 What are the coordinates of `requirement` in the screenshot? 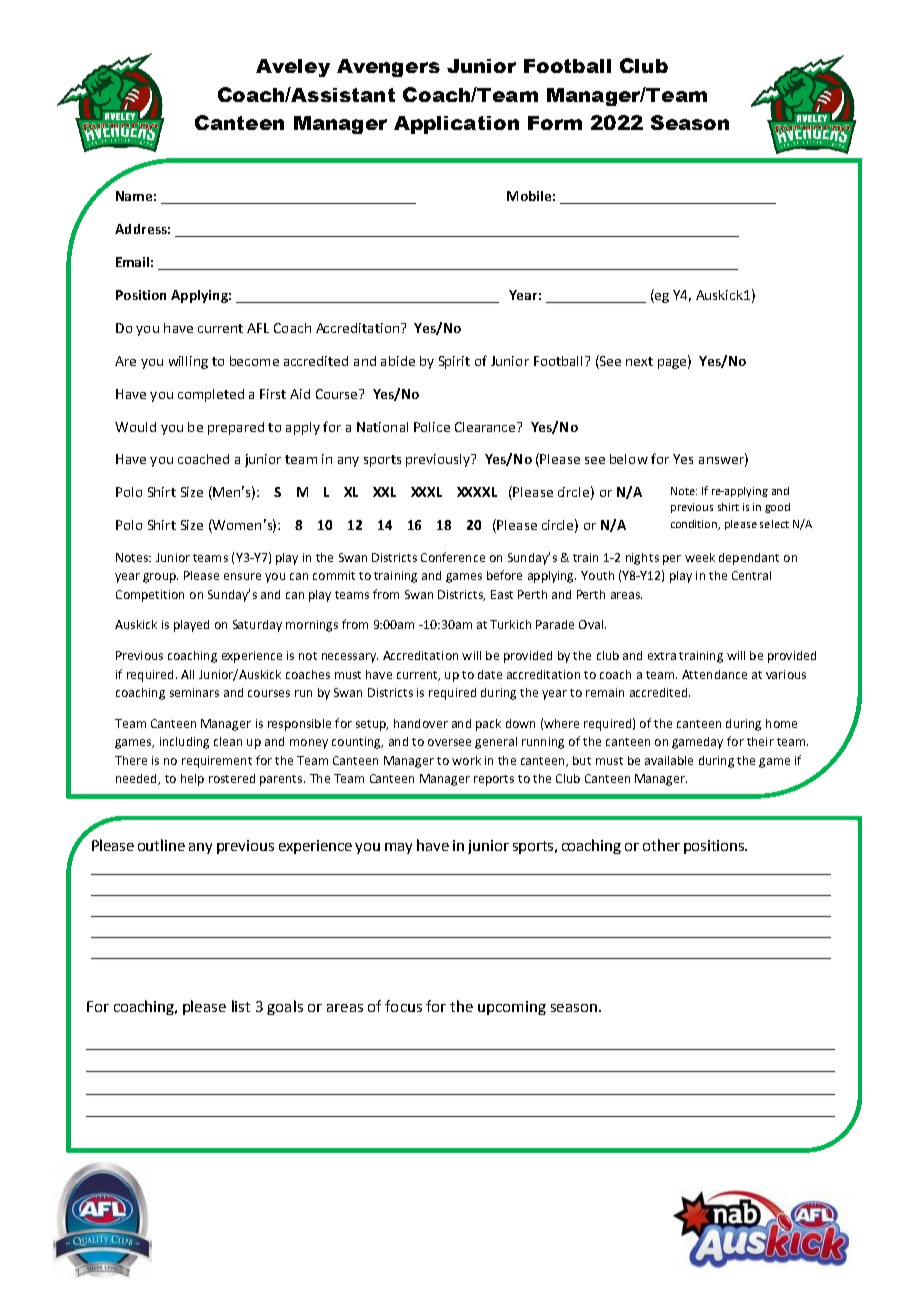 It's located at (217, 762).
